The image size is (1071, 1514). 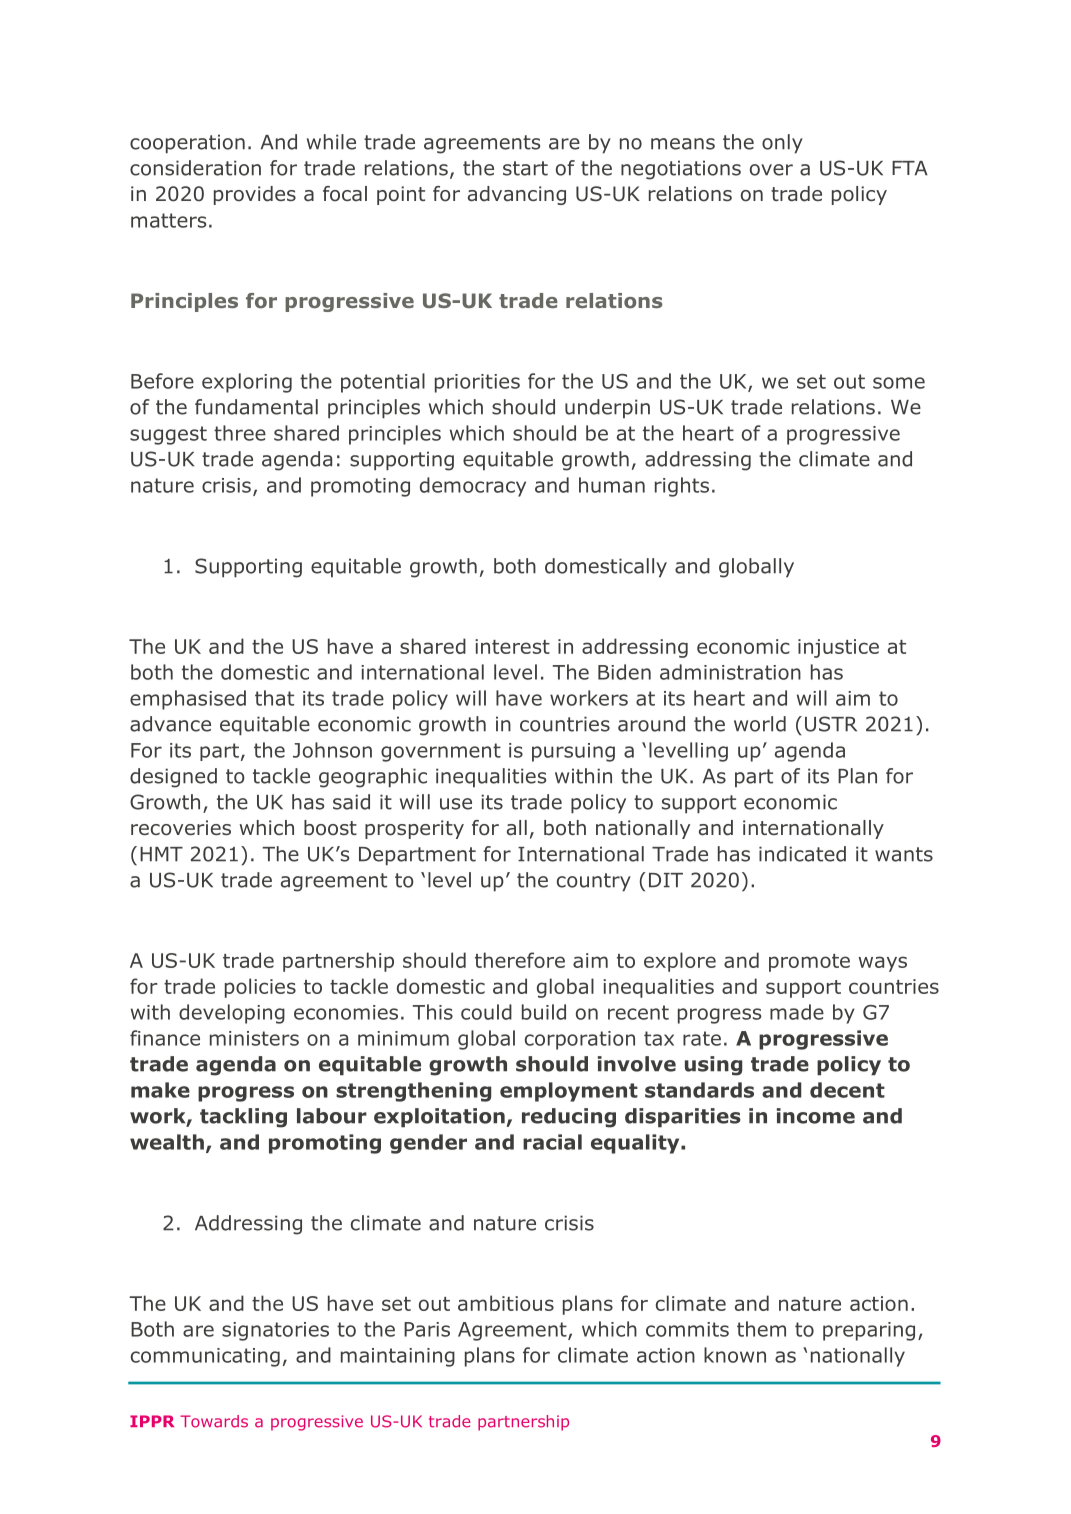 What do you see at coordinates (552, 1142) in the page?
I see `racial` at bounding box center [552, 1142].
